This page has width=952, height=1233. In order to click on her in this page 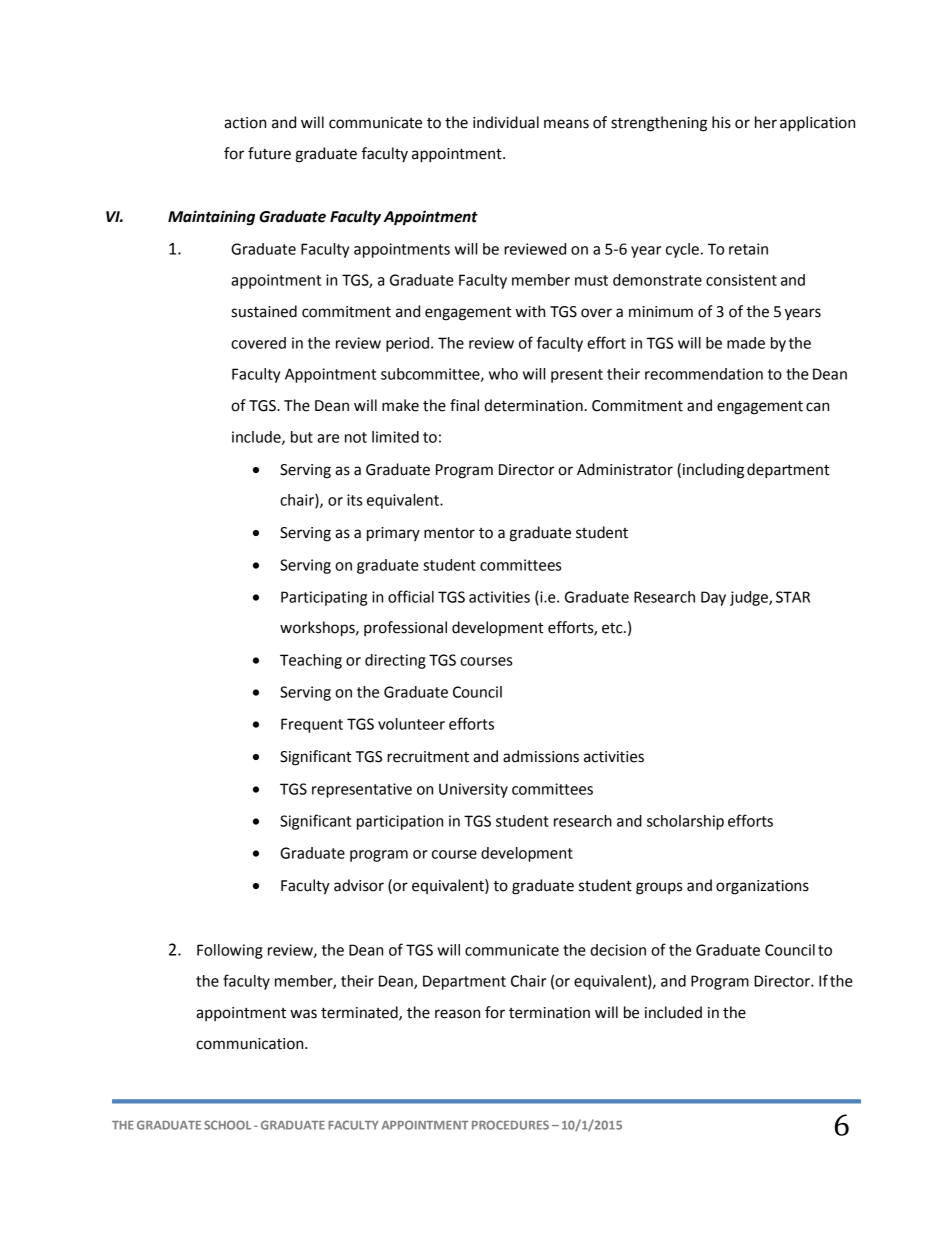, I will do `click(766, 122)`.
